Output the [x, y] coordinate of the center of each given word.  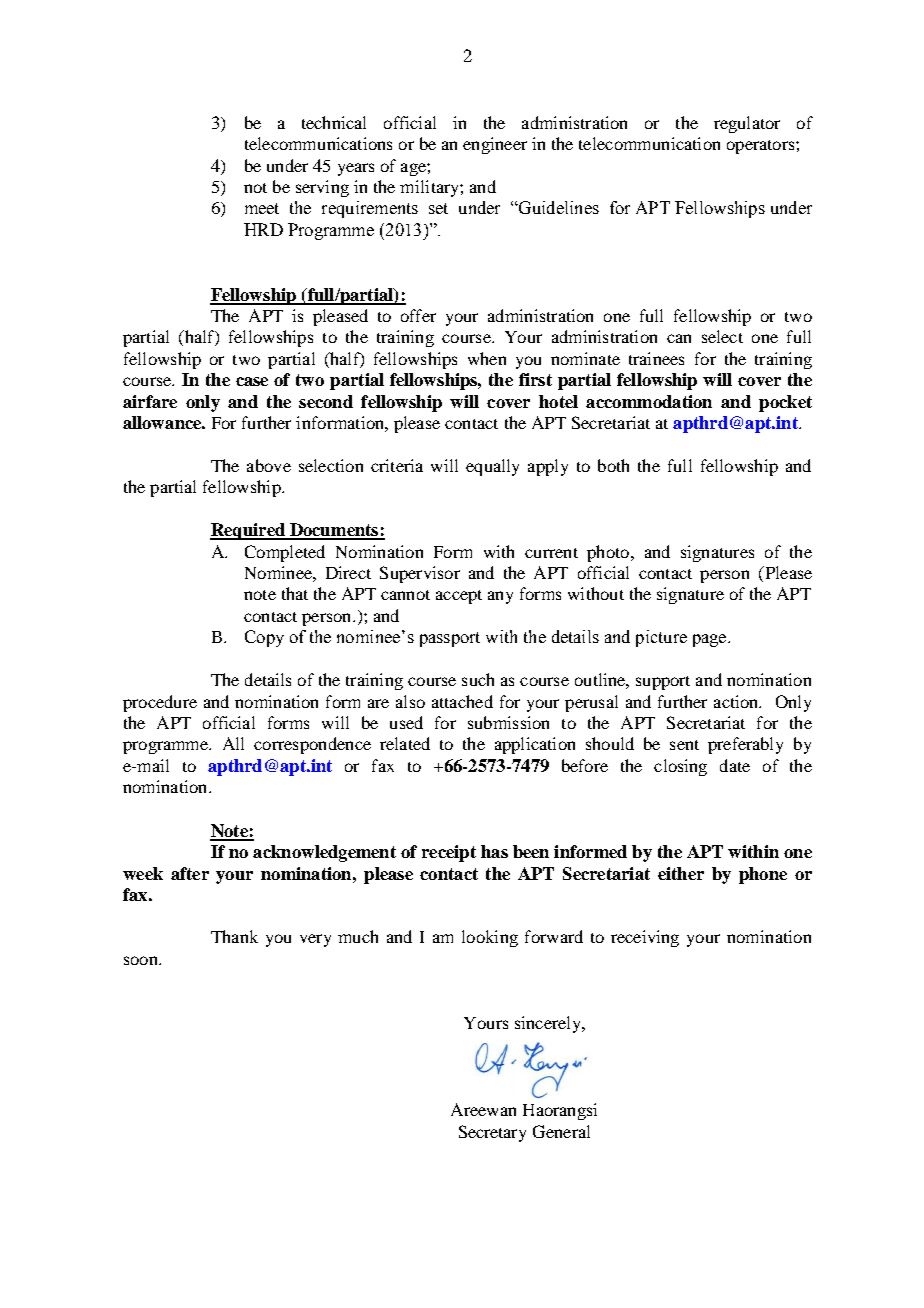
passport [450, 639]
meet [262, 208]
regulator [747, 124]
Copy [264, 638]
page [711, 640]
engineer [495, 145]
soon [142, 960]
